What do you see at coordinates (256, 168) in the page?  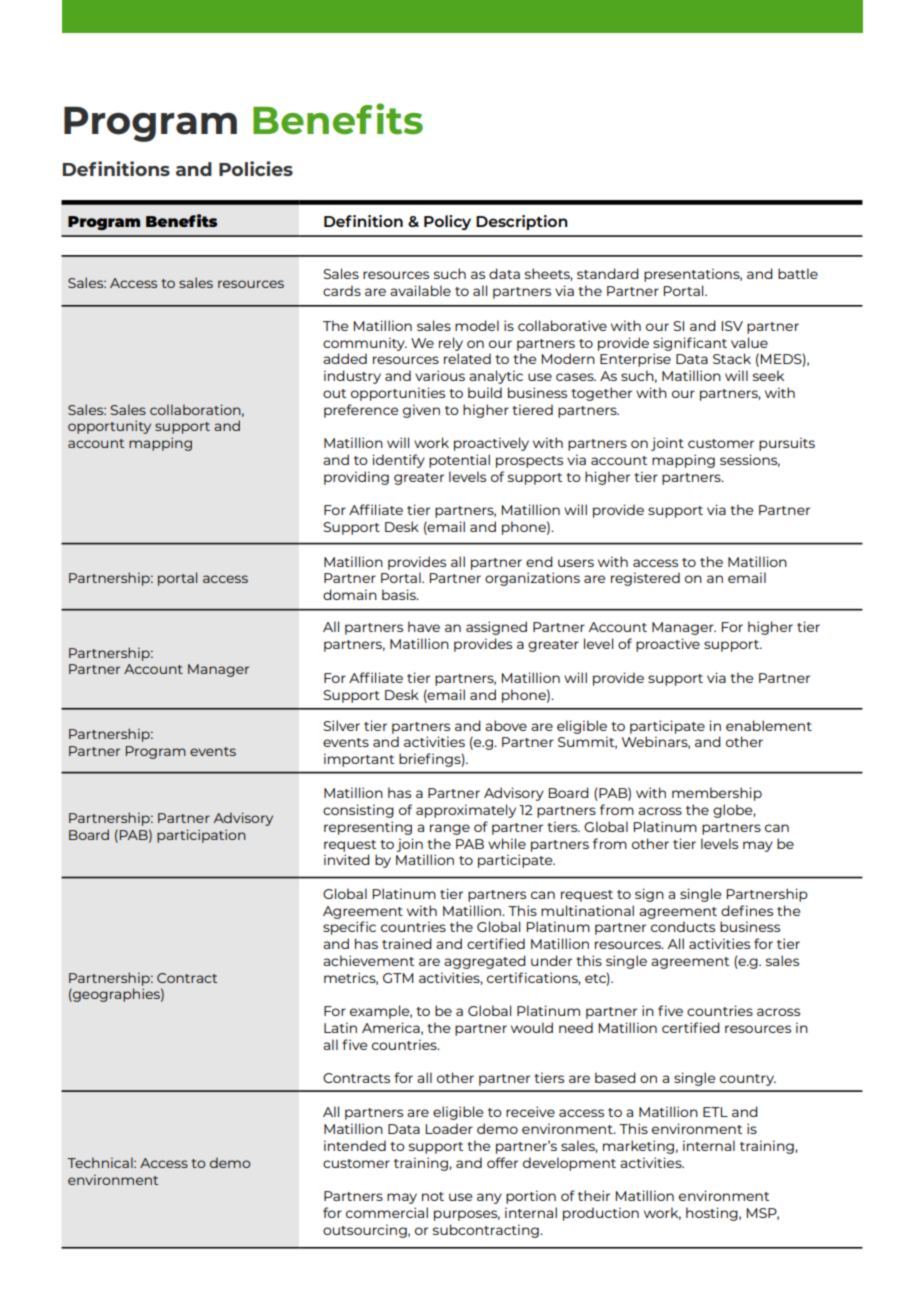 I see `Policies` at bounding box center [256, 168].
